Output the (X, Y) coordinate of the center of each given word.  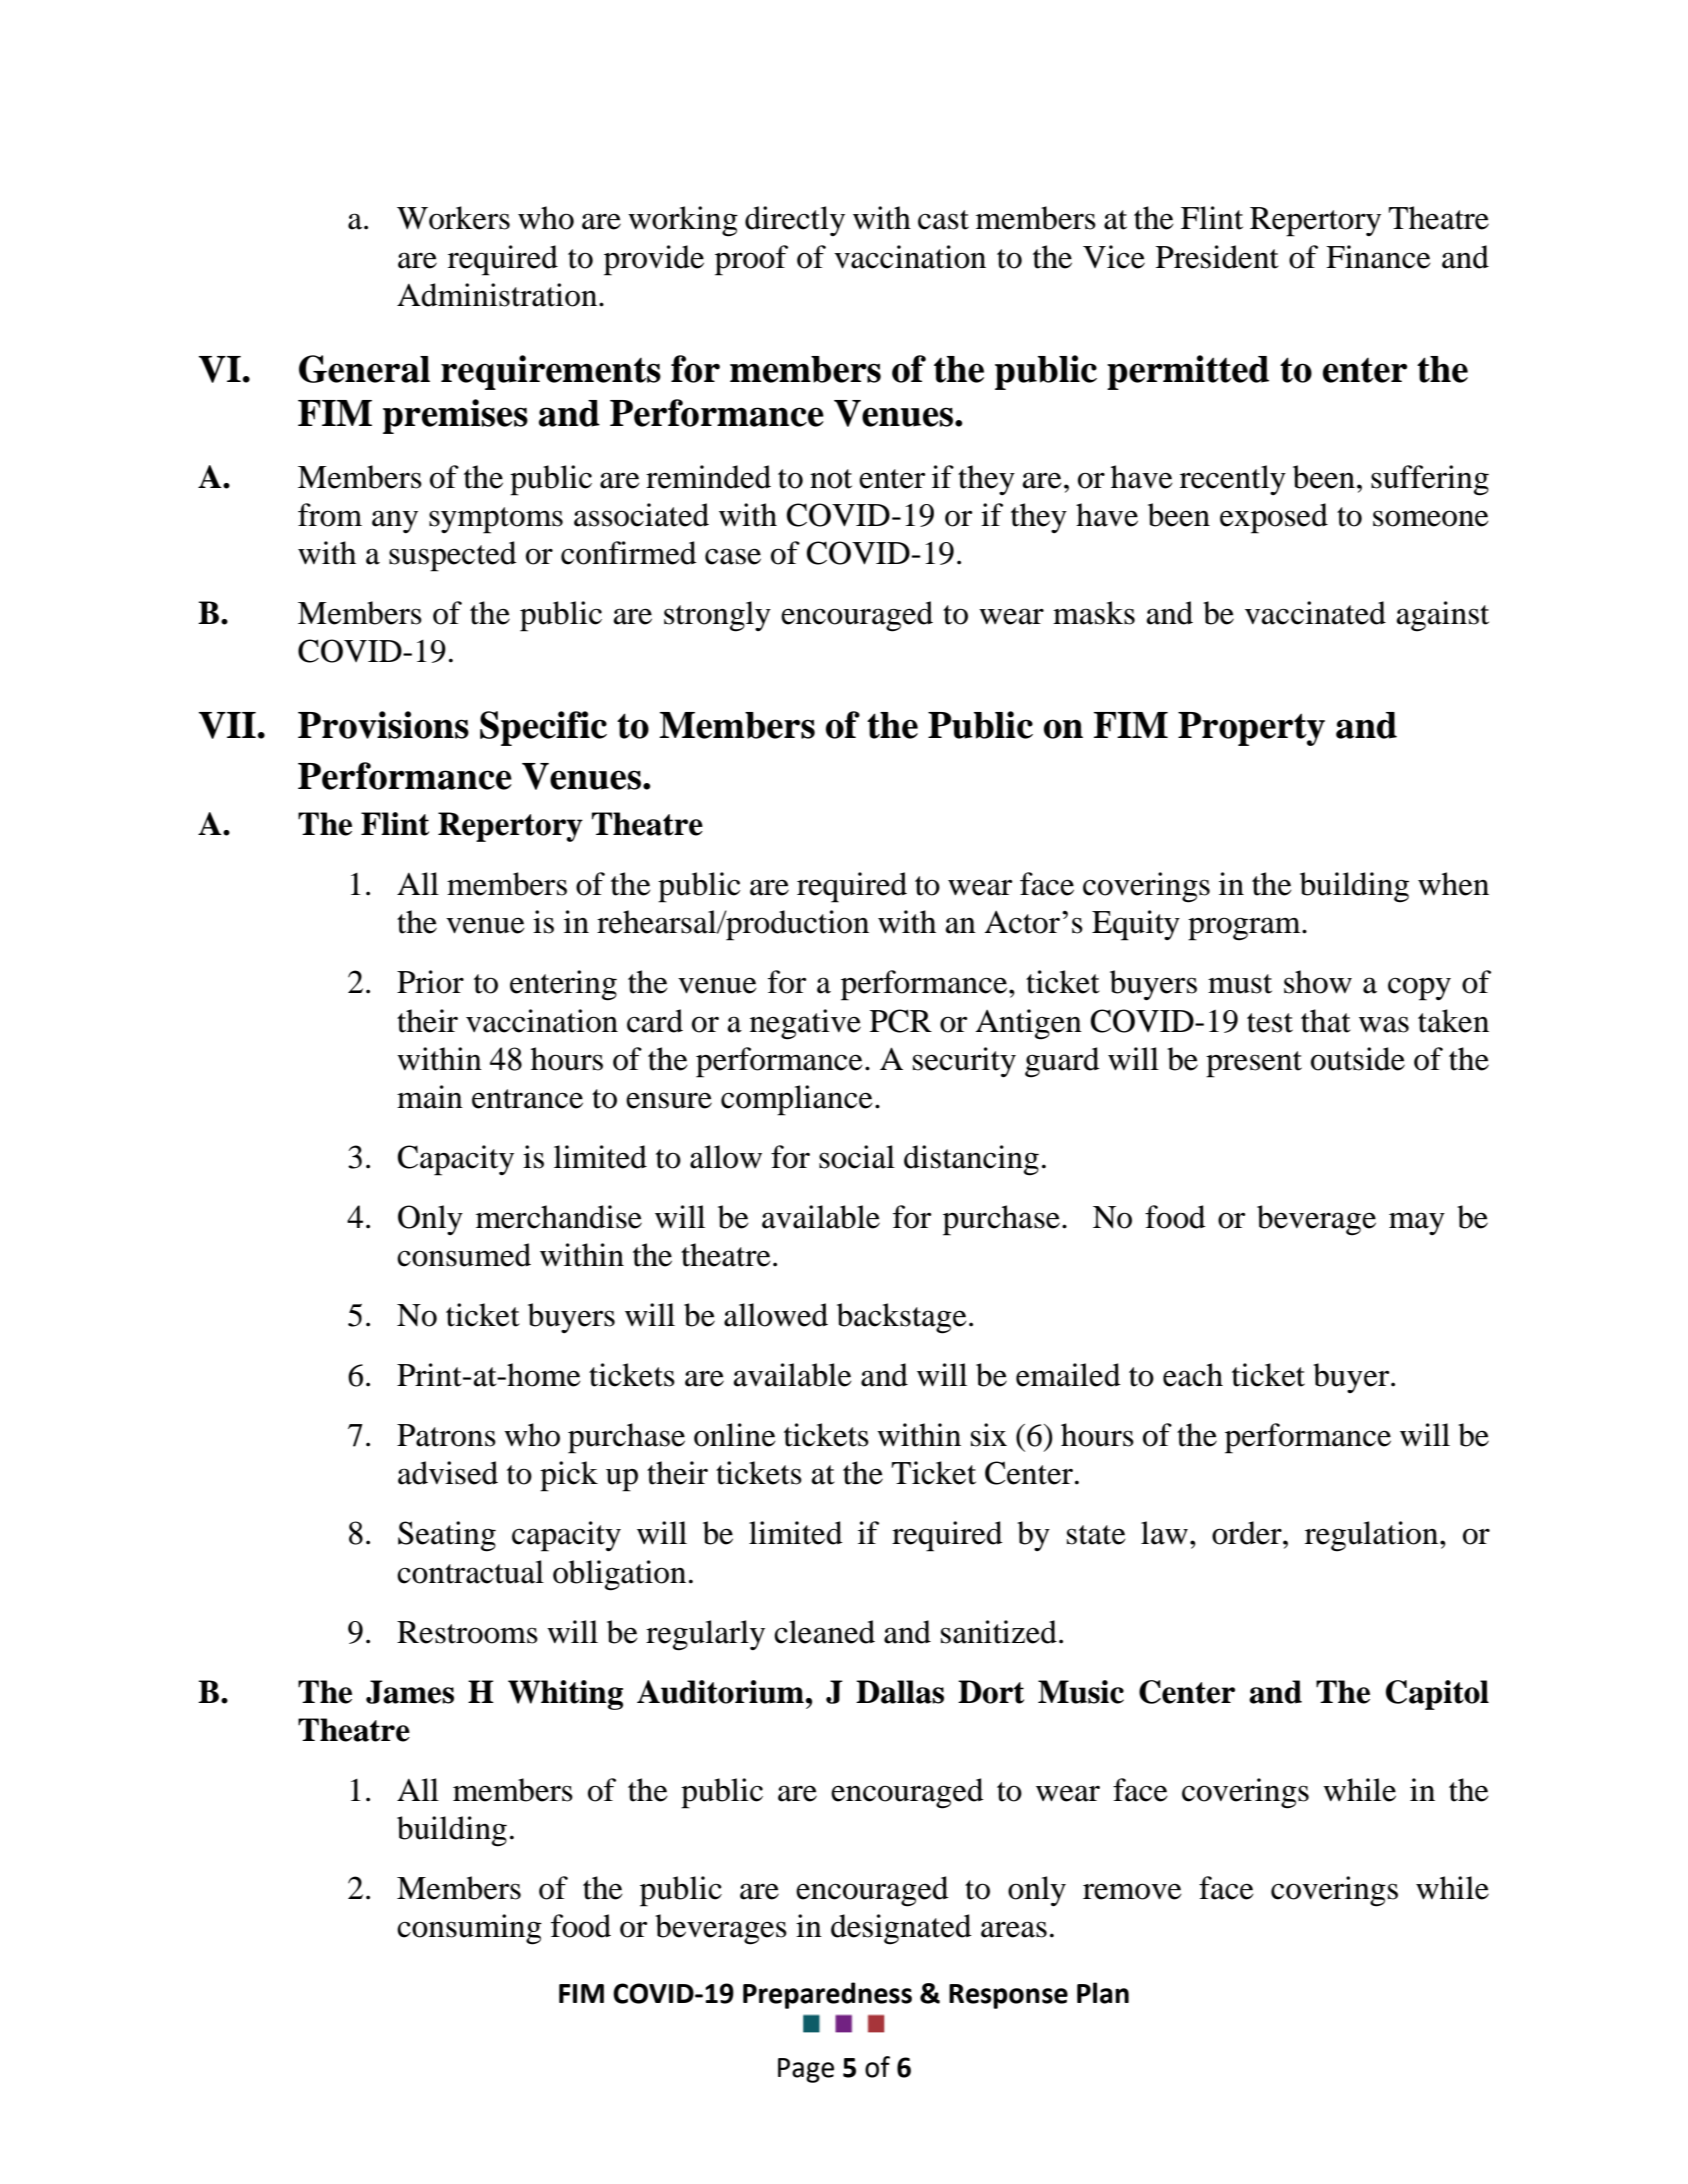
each (1193, 1375)
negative (805, 1024)
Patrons (446, 1435)
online (735, 1435)
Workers (453, 218)
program (1245, 929)
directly (795, 221)
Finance (1378, 257)
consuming (469, 1929)
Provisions (383, 725)
